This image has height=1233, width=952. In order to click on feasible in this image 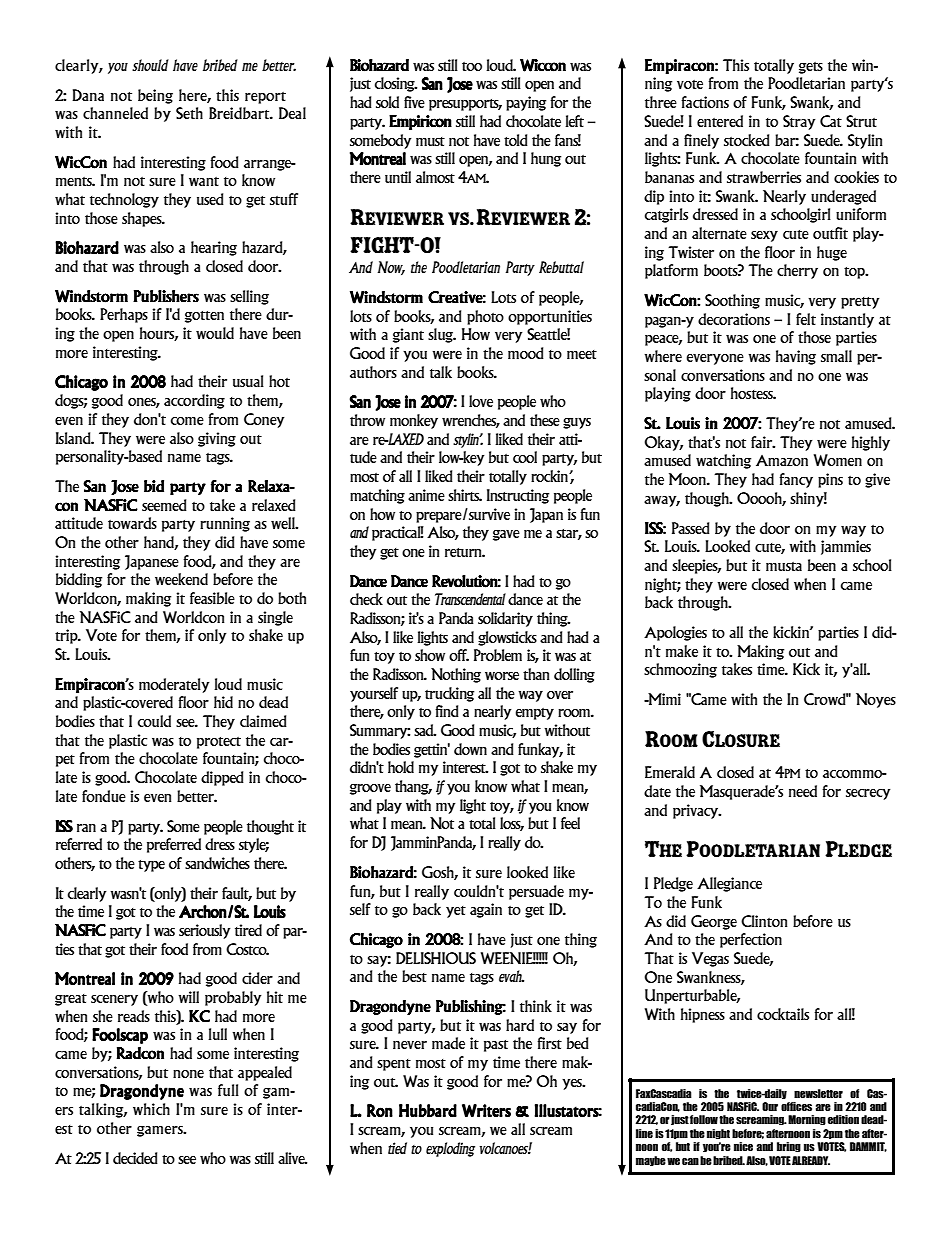, I will do `click(212, 598)`.
